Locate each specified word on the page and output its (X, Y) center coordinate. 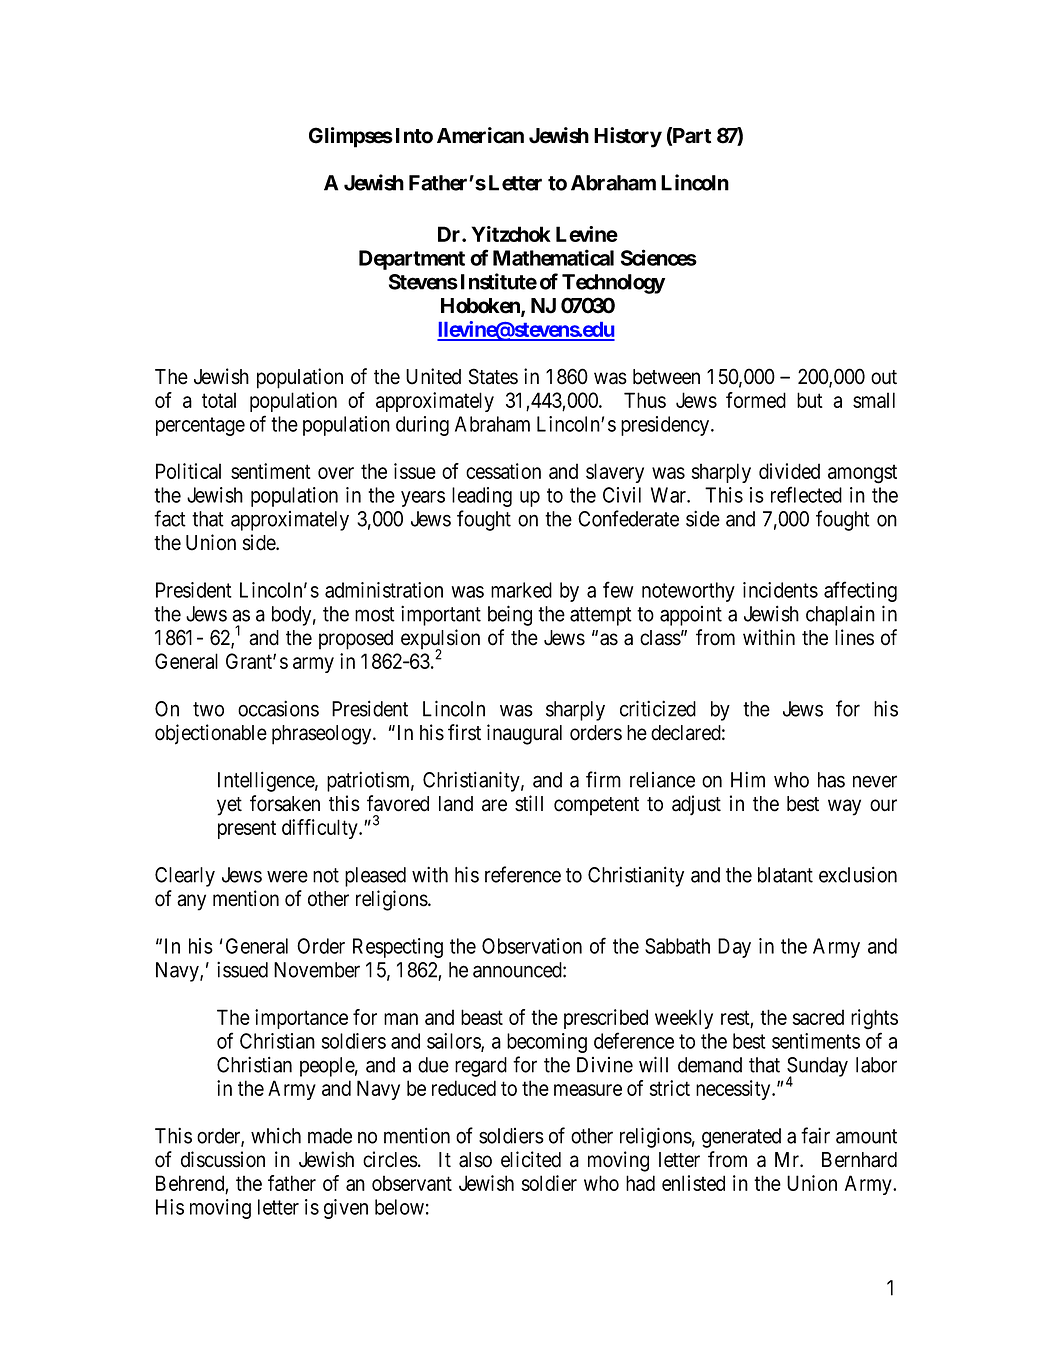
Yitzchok (511, 234)
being (510, 615)
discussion (223, 1159)
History (628, 137)
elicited (531, 1159)
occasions (278, 708)
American (480, 135)
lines (854, 637)
